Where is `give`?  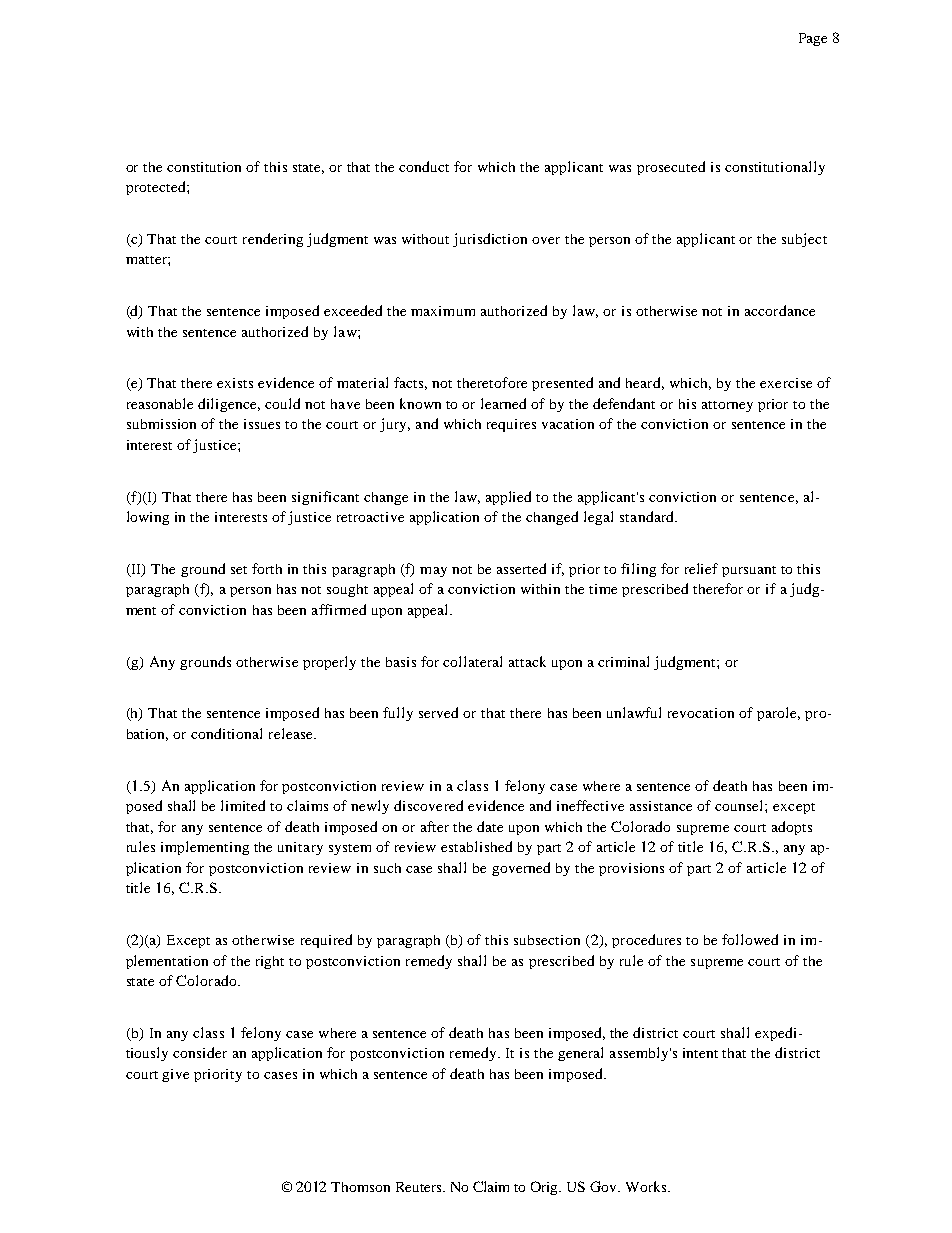
give is located at coordinates (175, 1075).
